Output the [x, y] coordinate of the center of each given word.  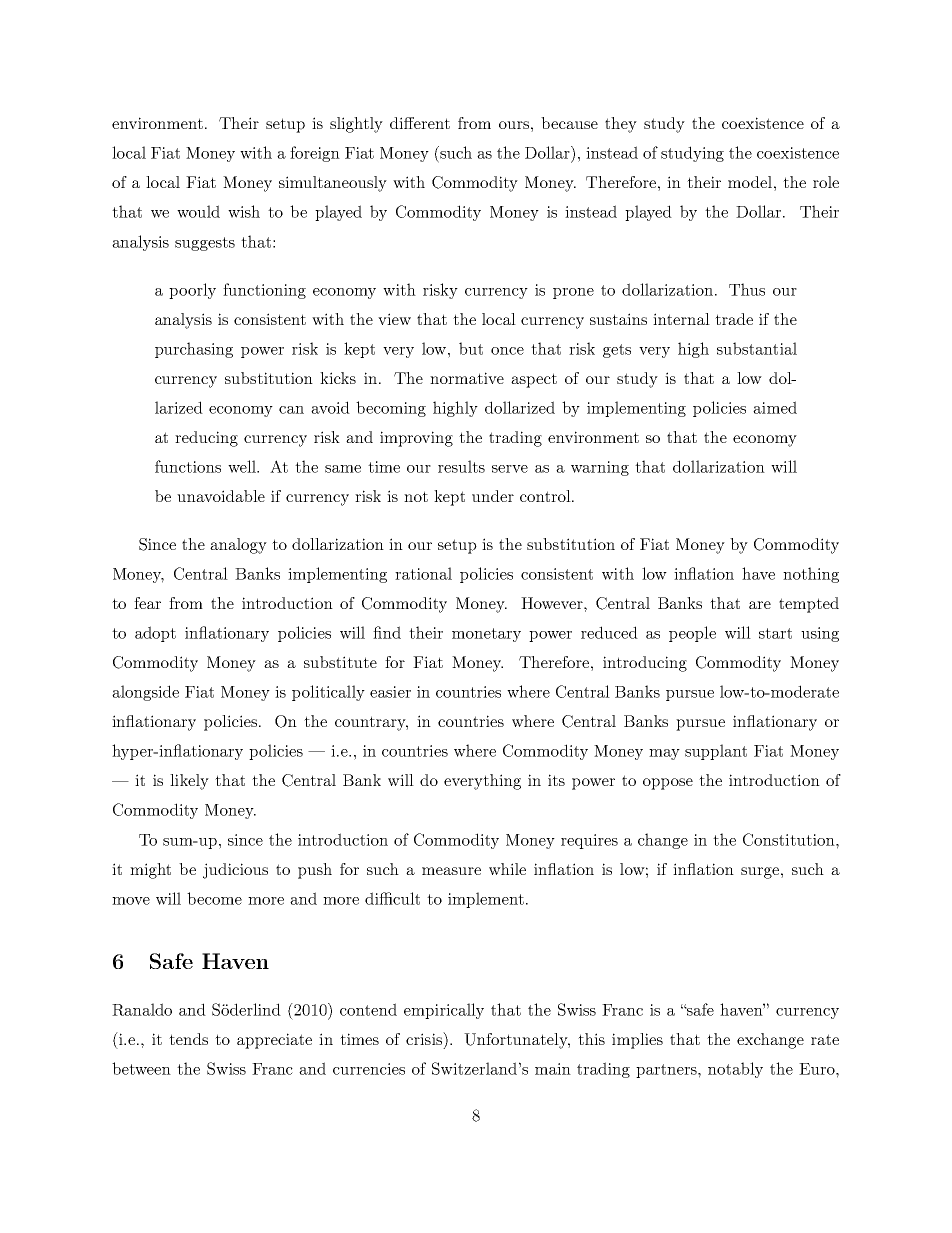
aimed [775, 407]
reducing [206, 439]
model [750, 182]
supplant [716, 752]
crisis [425, 1038]
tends [188, 1039]
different [420, 123]
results [461, 466]
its [556, 780]
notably [735, 1070]
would [198, 211]
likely [189, 782]
